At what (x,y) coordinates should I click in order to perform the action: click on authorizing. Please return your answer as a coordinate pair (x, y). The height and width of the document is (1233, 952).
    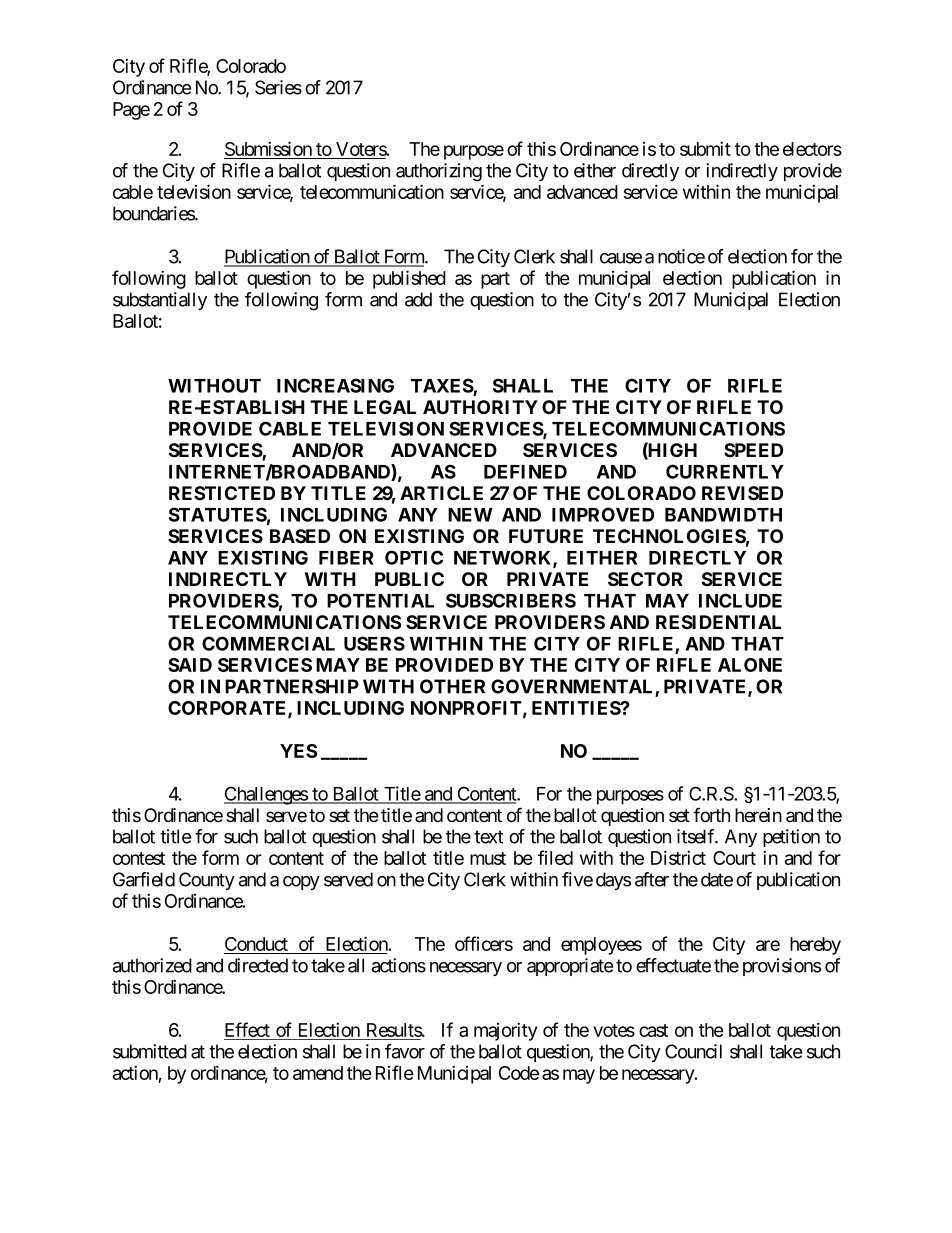
    Looking at the image, I should click on (439, 172).
